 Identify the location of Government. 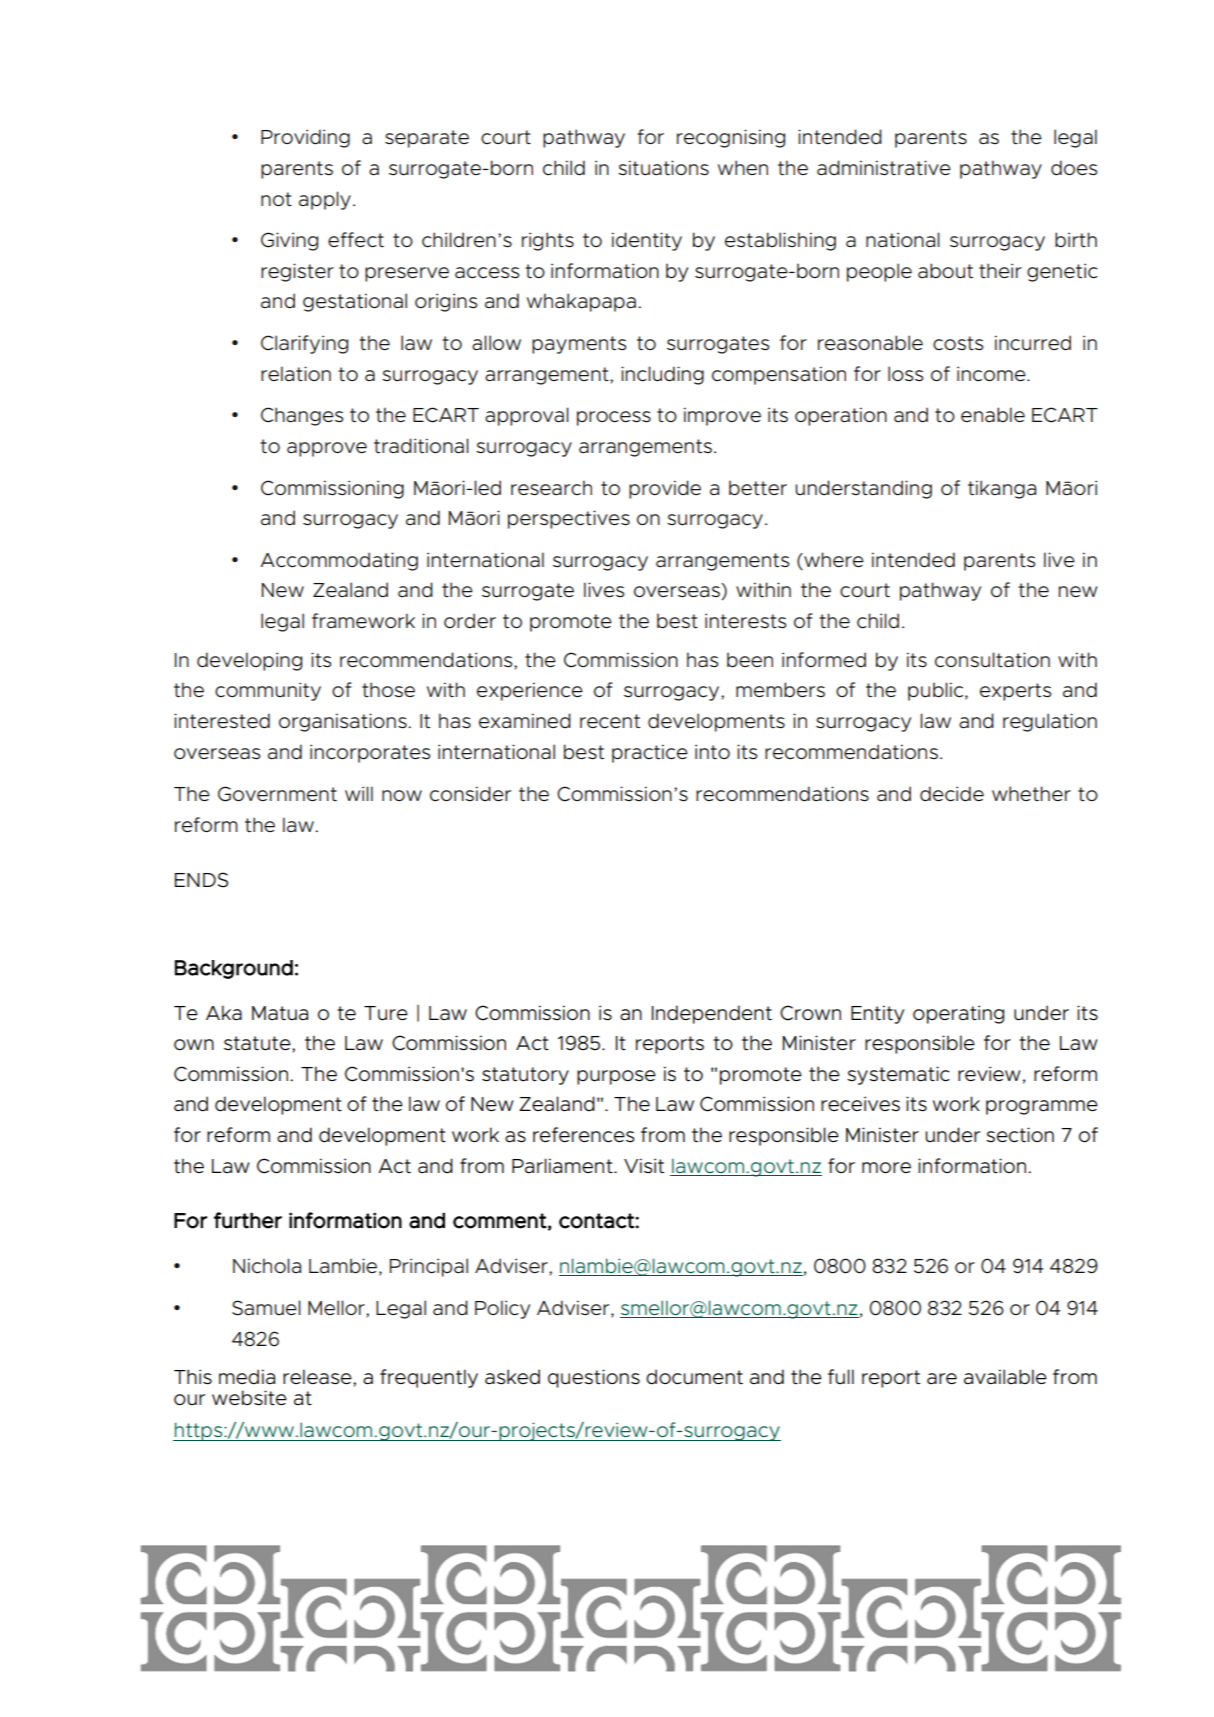
(277, 794).
